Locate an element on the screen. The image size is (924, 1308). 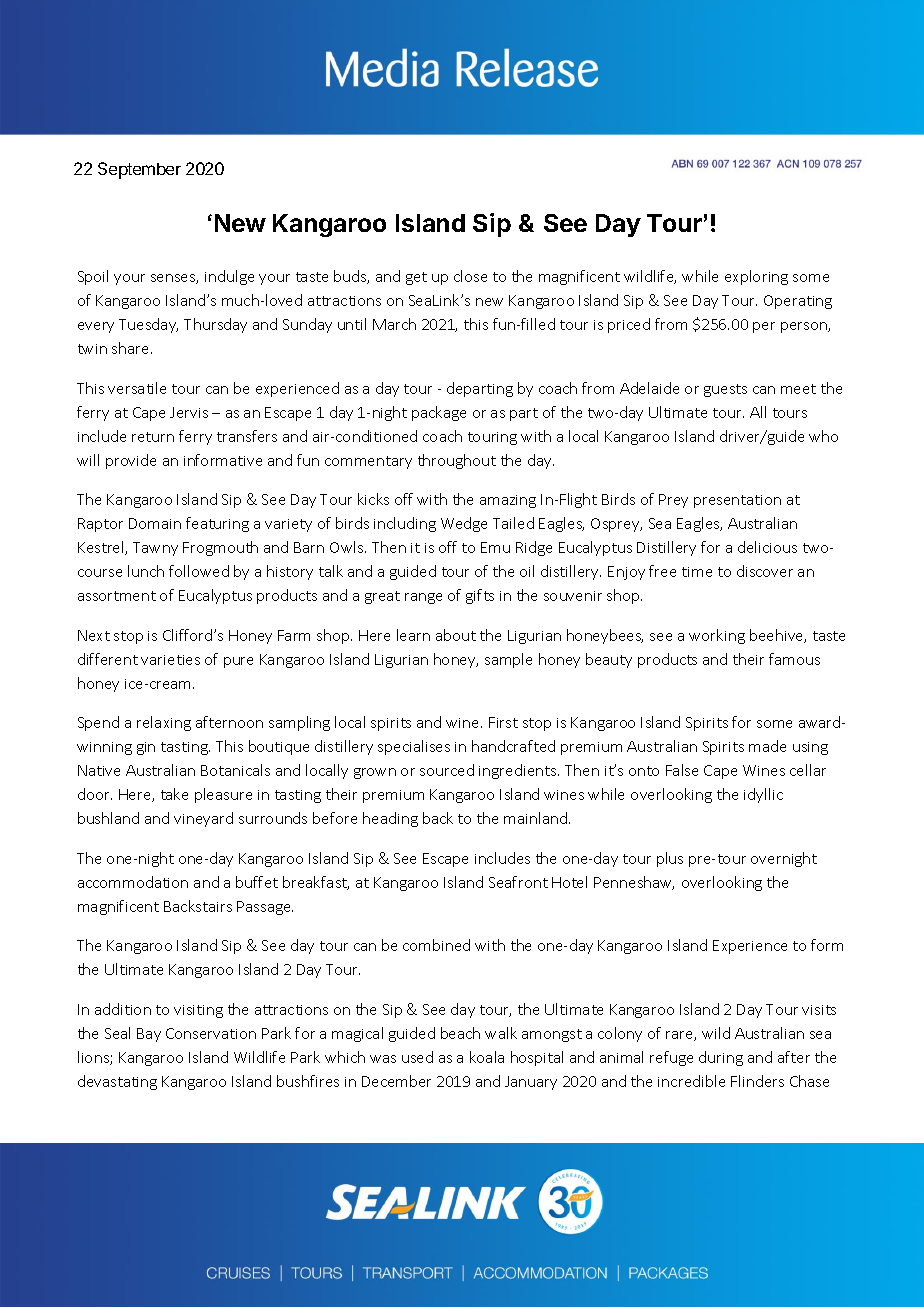
working is located at coordinates (717, 636).
